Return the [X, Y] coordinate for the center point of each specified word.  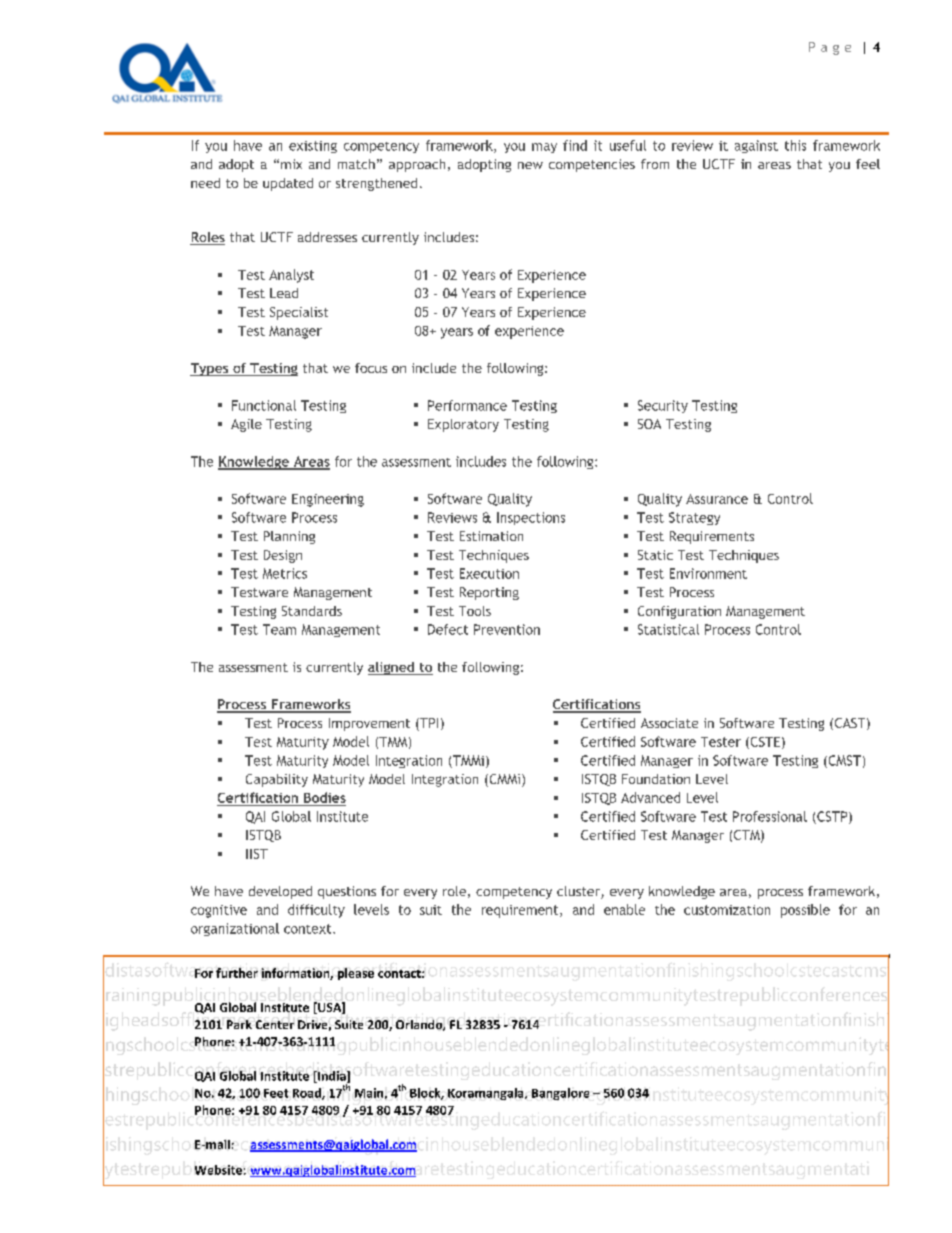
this [795, 145]
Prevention [507, 629]
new [530, 165]
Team [279, 629]
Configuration [679, 612]
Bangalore [560, 1094]
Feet [276, 1093]
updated [288, 184]
